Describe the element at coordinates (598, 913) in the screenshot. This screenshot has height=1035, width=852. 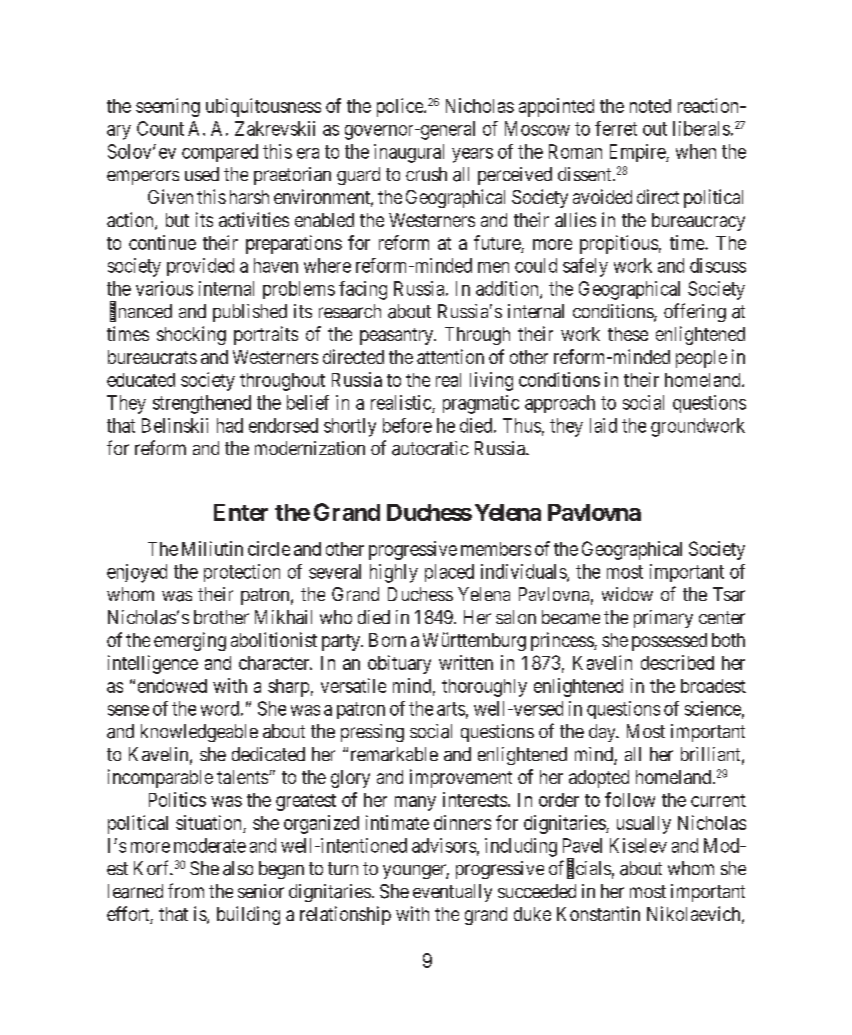
I see `Konstantin` at that location.
